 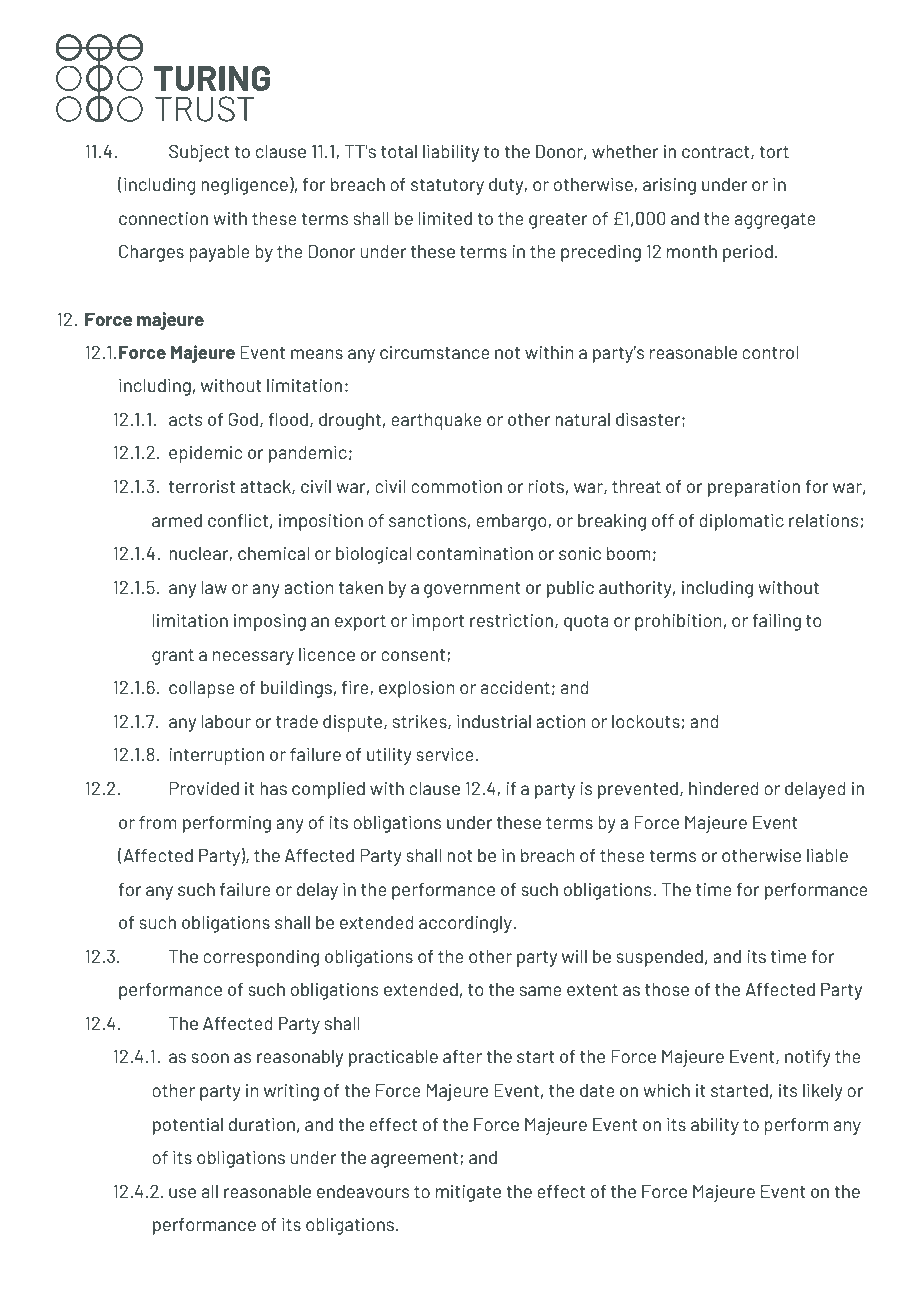 I want to click on earthquake, so click(x=436, y=421).
